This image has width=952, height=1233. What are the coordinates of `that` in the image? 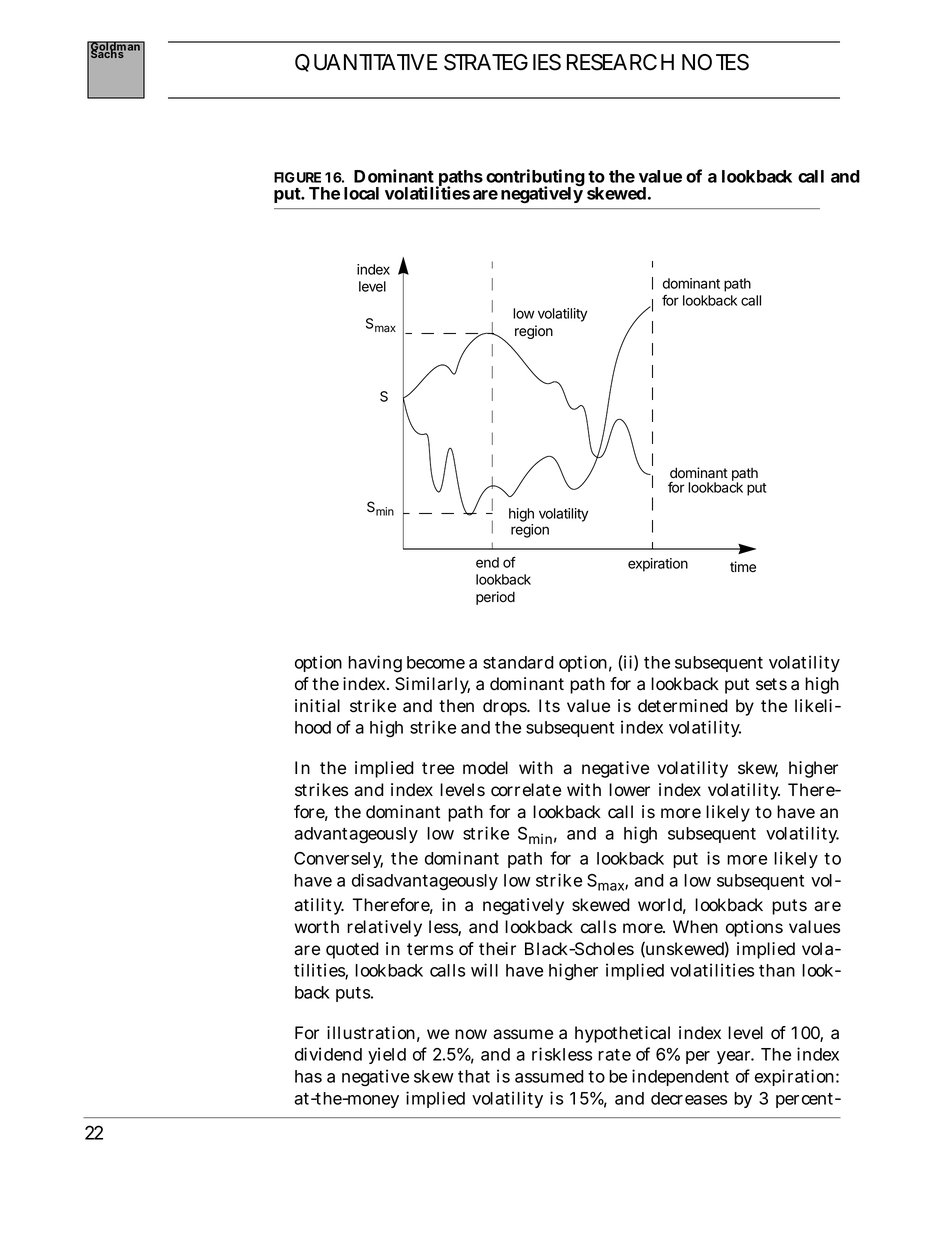 It's located at (474, 1076).
